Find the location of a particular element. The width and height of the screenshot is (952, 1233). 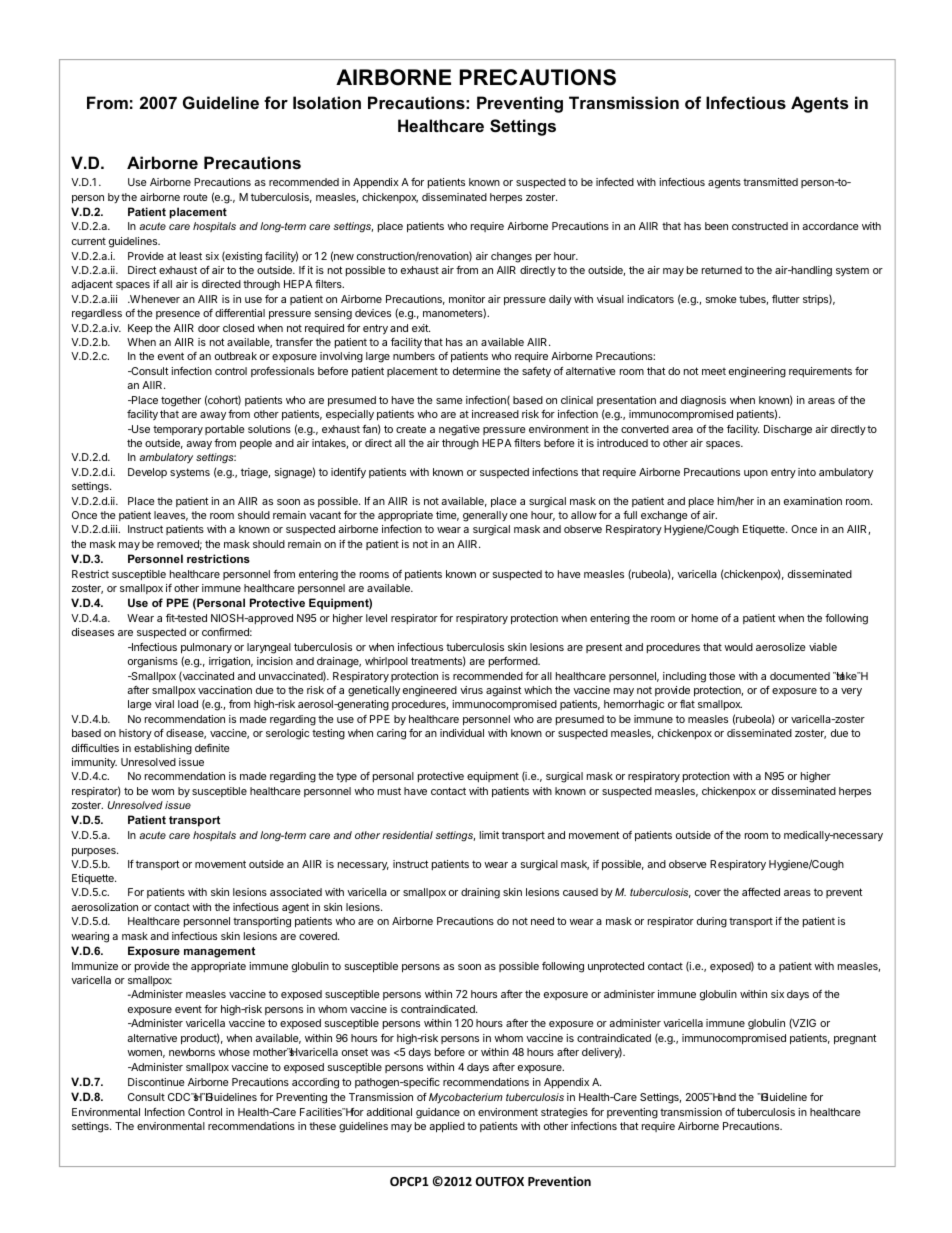

affected is located at coordinates (761, 892).
